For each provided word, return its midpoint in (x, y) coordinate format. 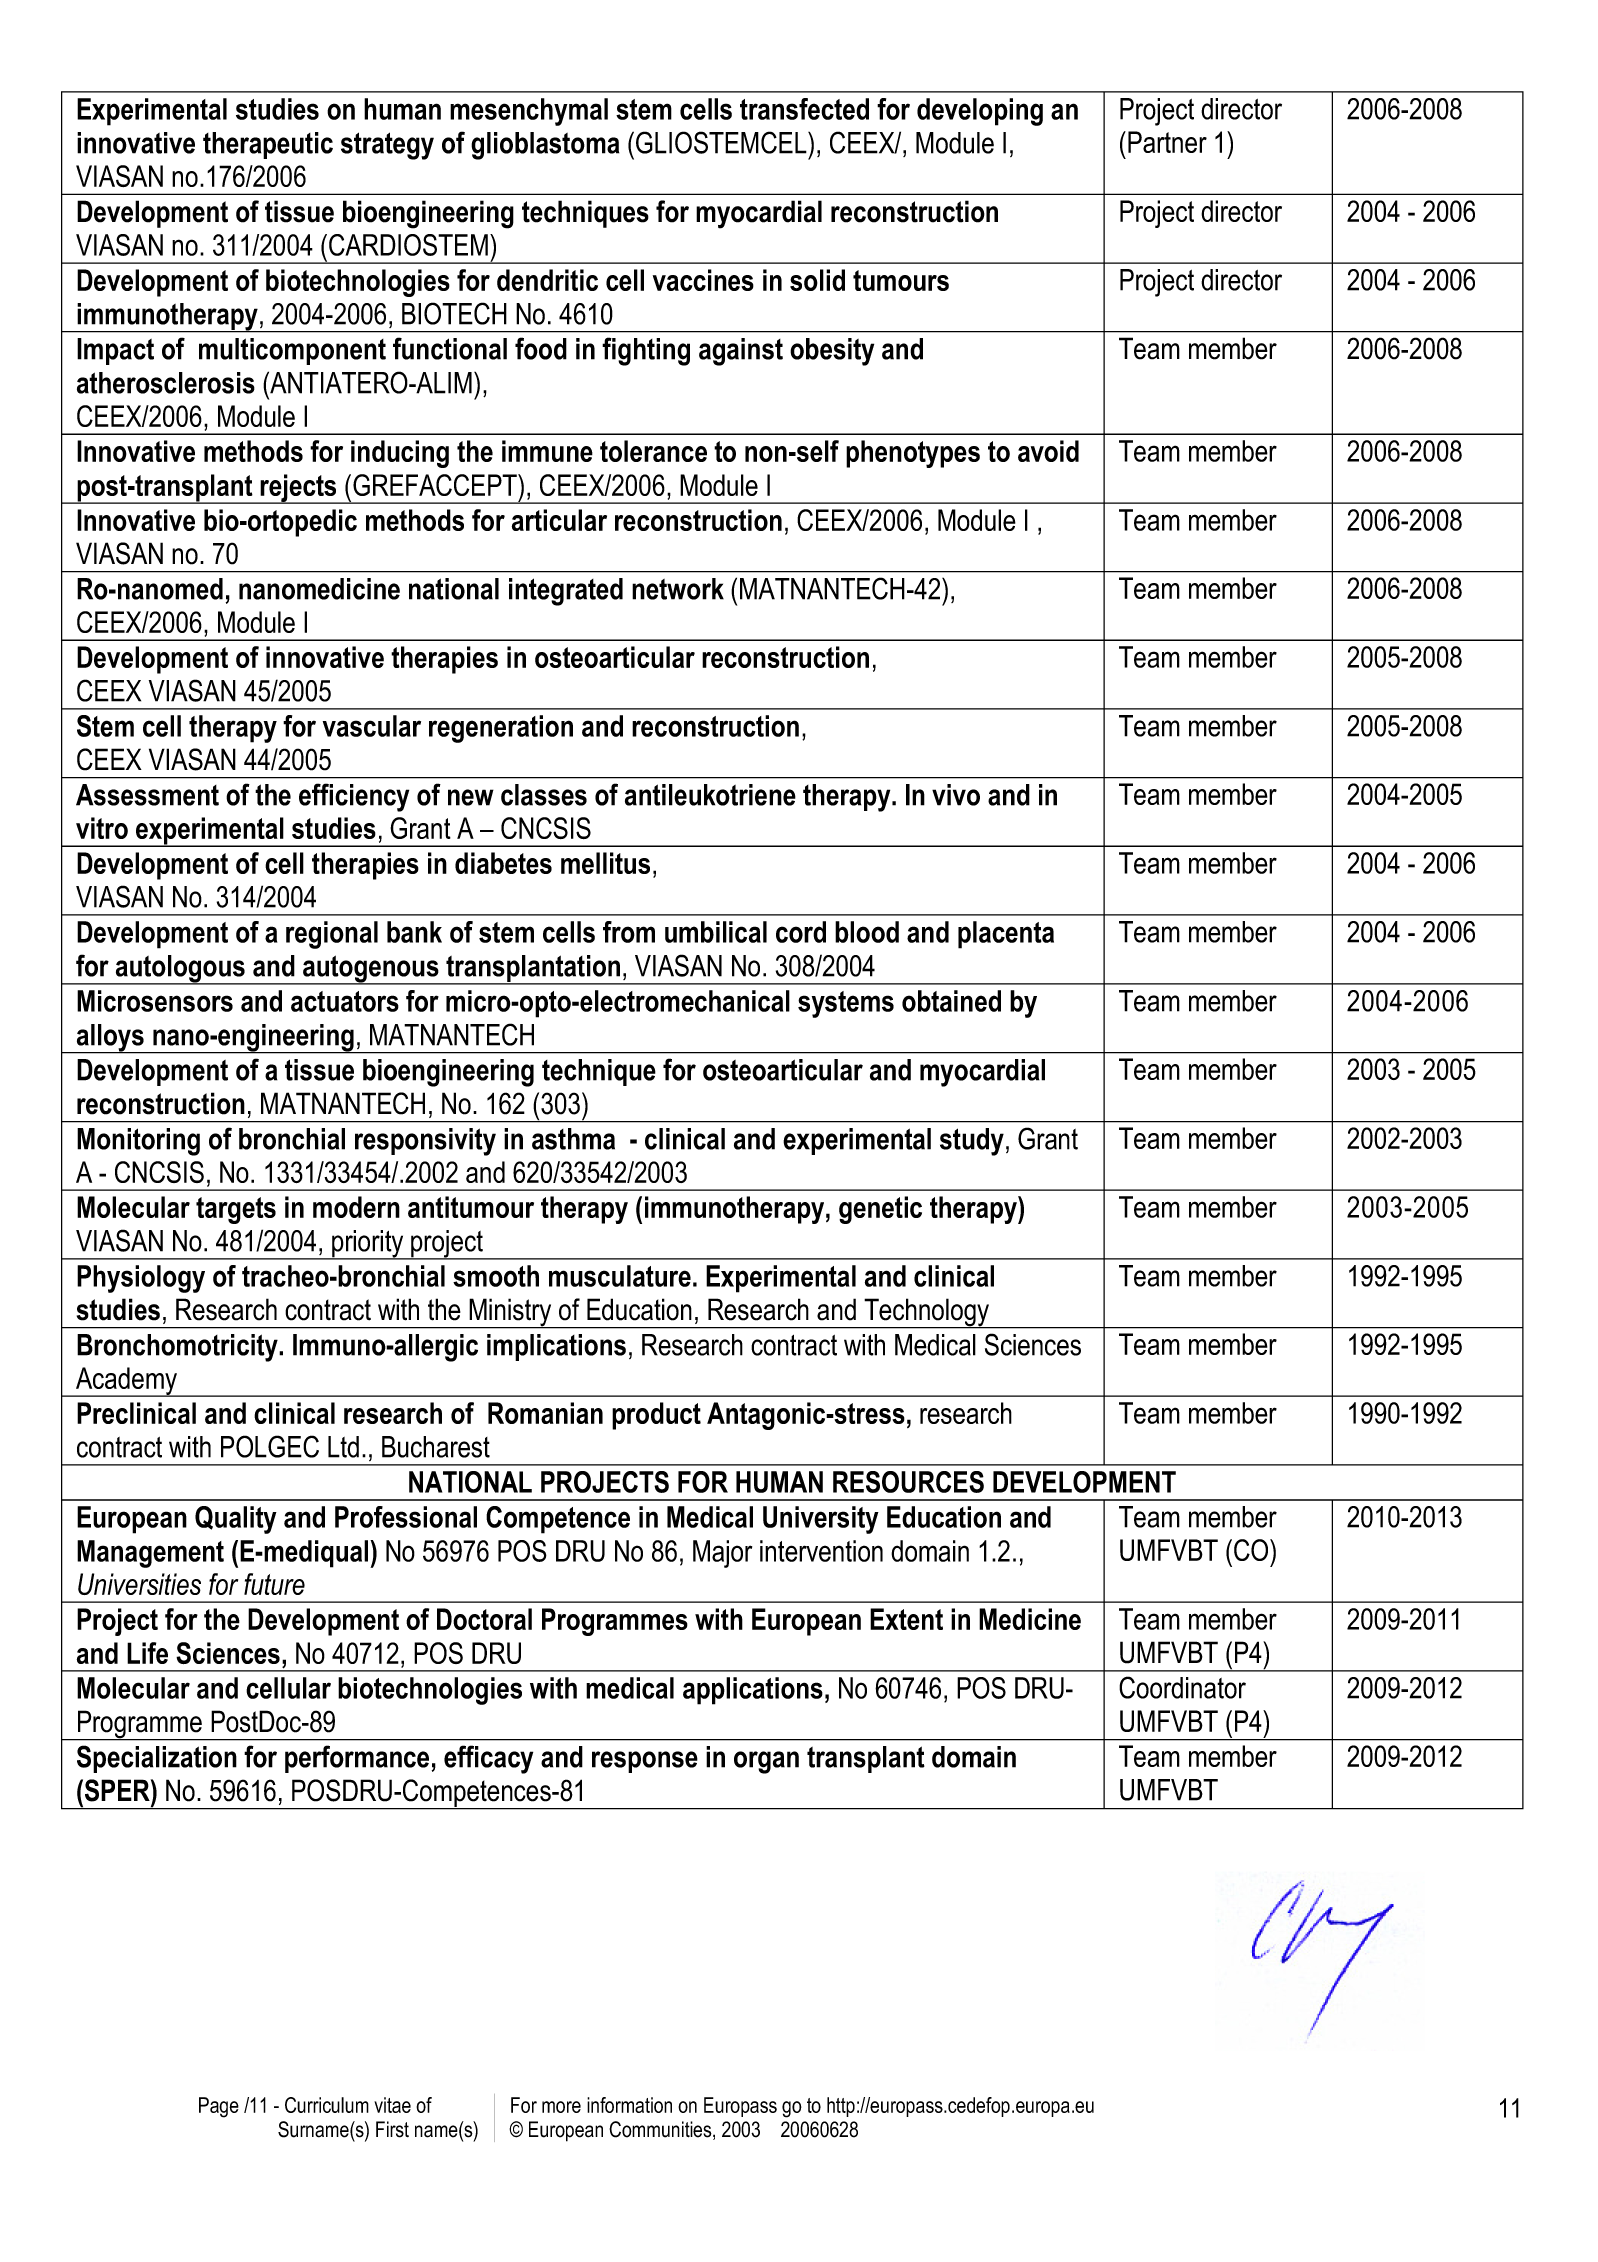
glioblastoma (545, 146)
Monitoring (138, 1142)
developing (980, 112)
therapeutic (268, 145)
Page (219, 2107)
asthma (573, 1139)
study (972, 1142)
